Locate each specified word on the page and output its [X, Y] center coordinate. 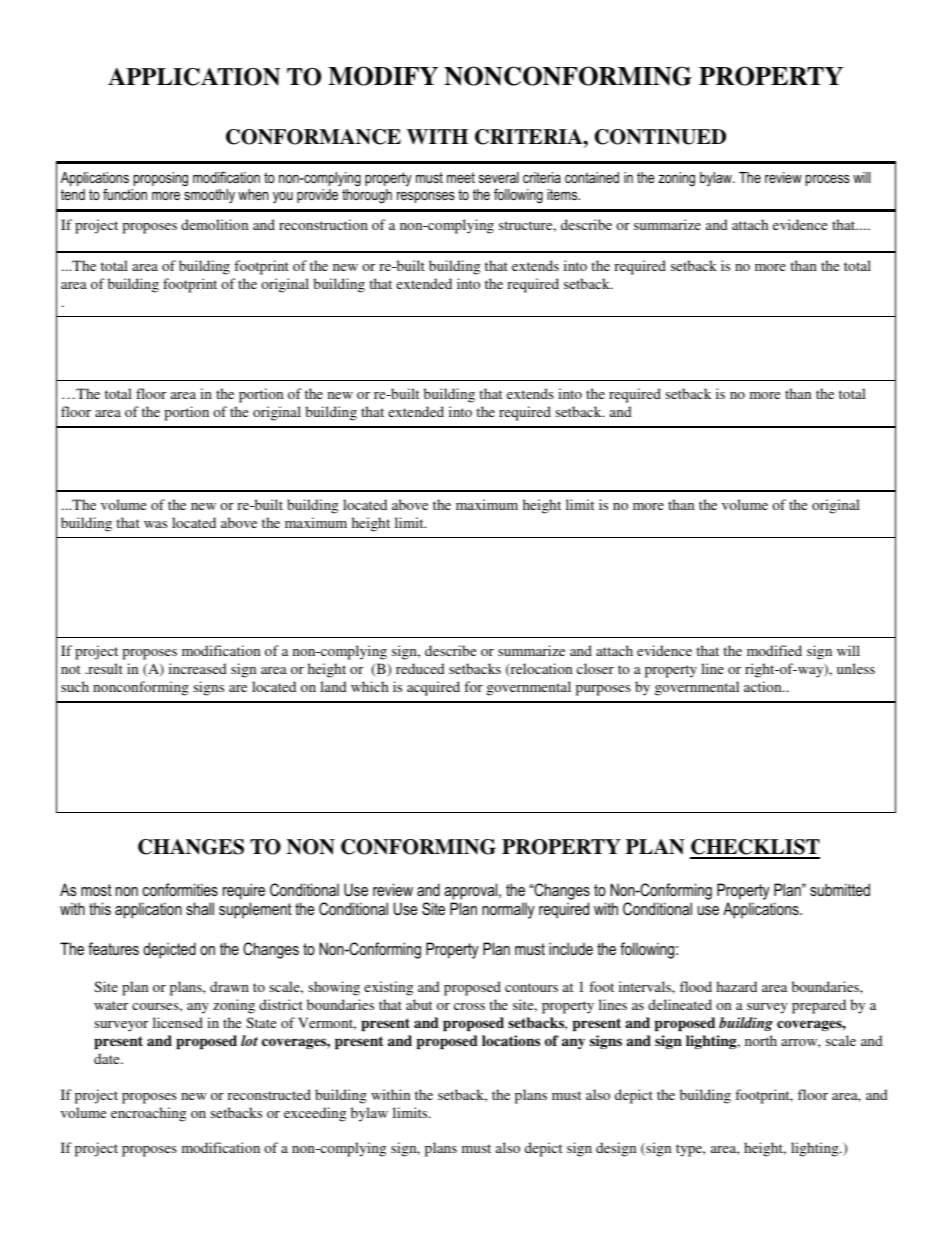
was [155, 524]
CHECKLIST [755, 848]
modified [774, 650]
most [96, 890]
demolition [214, 224]
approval [472, 891]
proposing [161, 179]
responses [426, 197]
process [828, 180]
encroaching [148, 1114]
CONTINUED [660, 137]
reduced [420, 668]
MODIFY [383, 76]
